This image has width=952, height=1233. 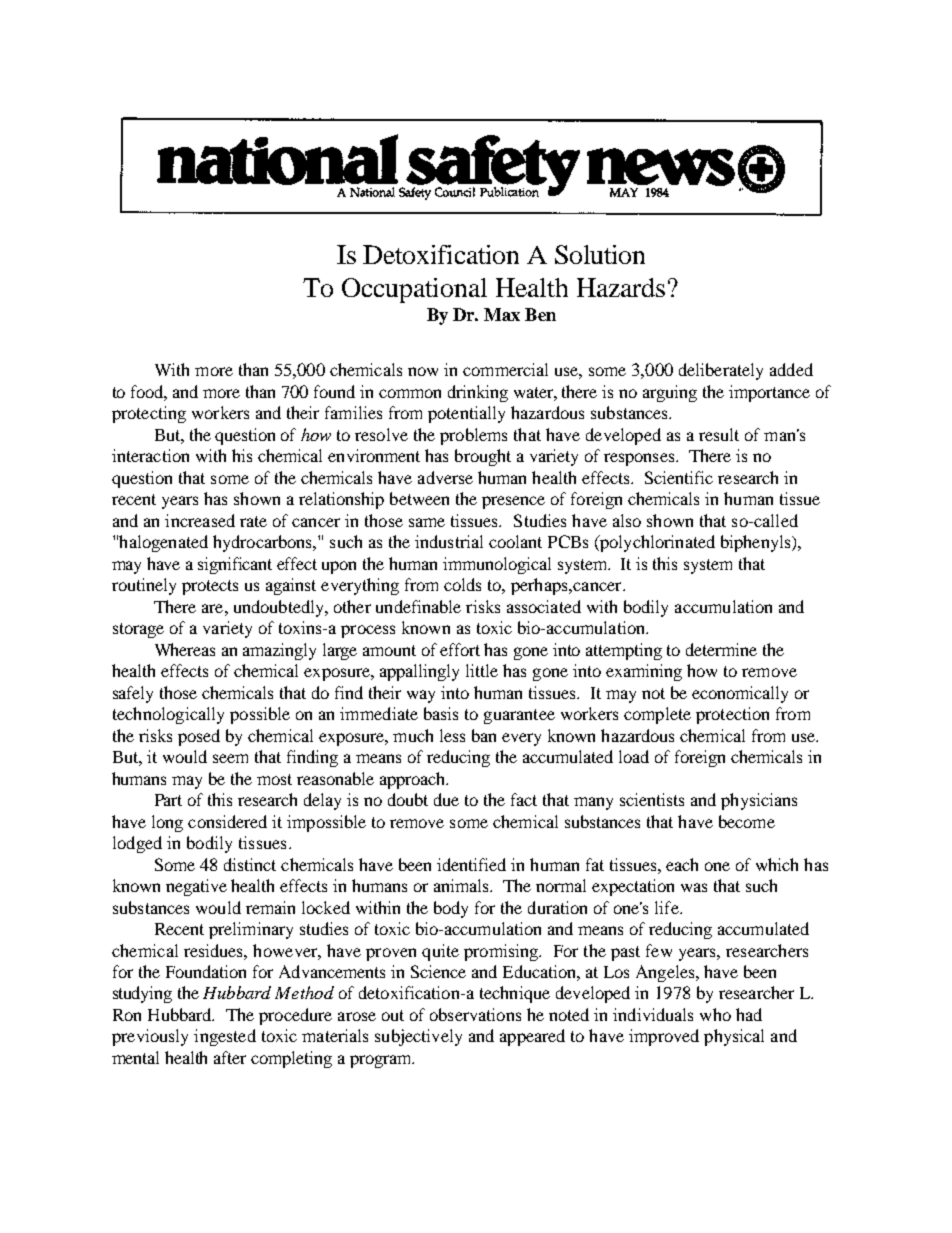 What do you see at coordinates (502, 314) in the image?
I see `Max` at bounding box center [502, 314].
